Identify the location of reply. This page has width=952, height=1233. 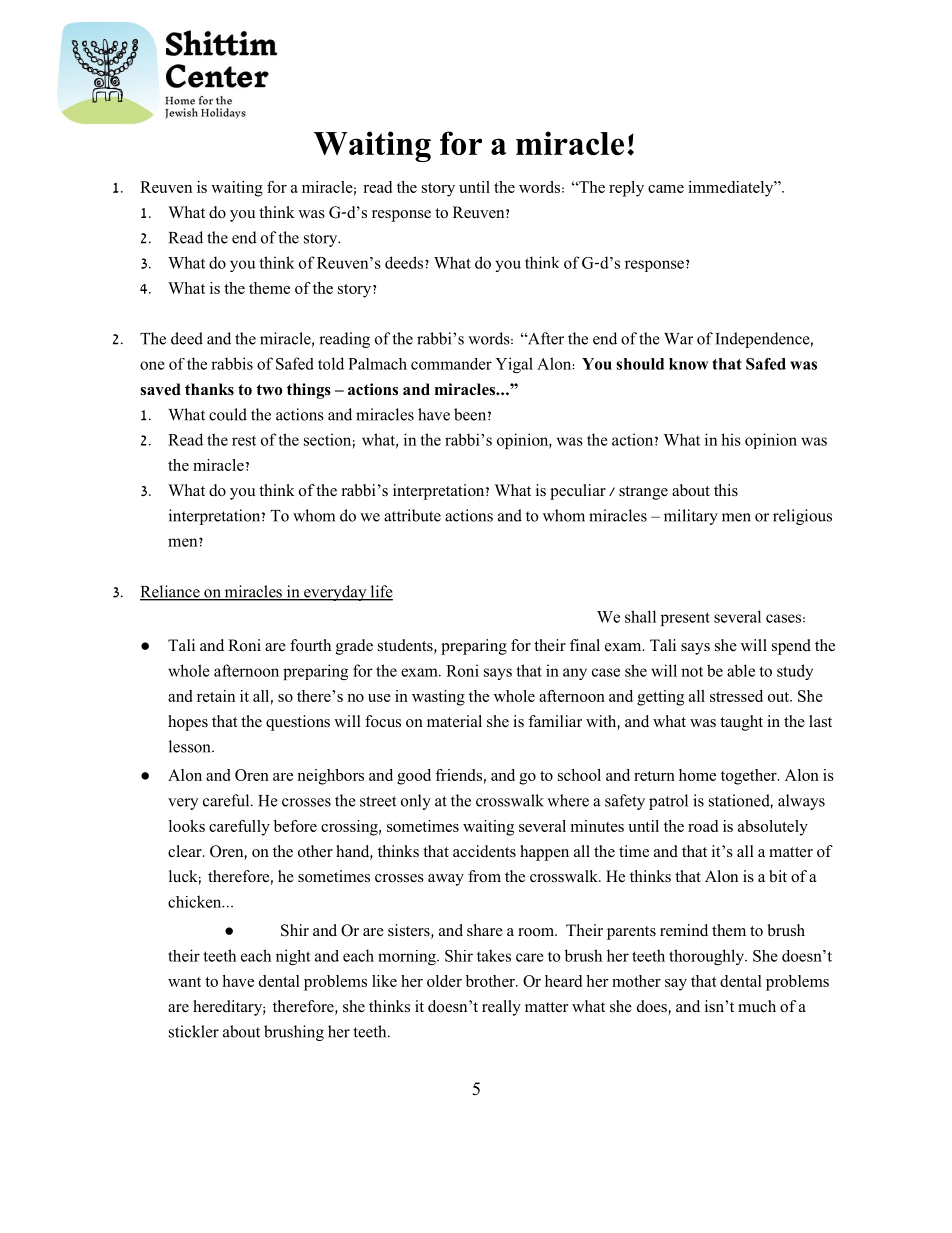
(626, 189).
